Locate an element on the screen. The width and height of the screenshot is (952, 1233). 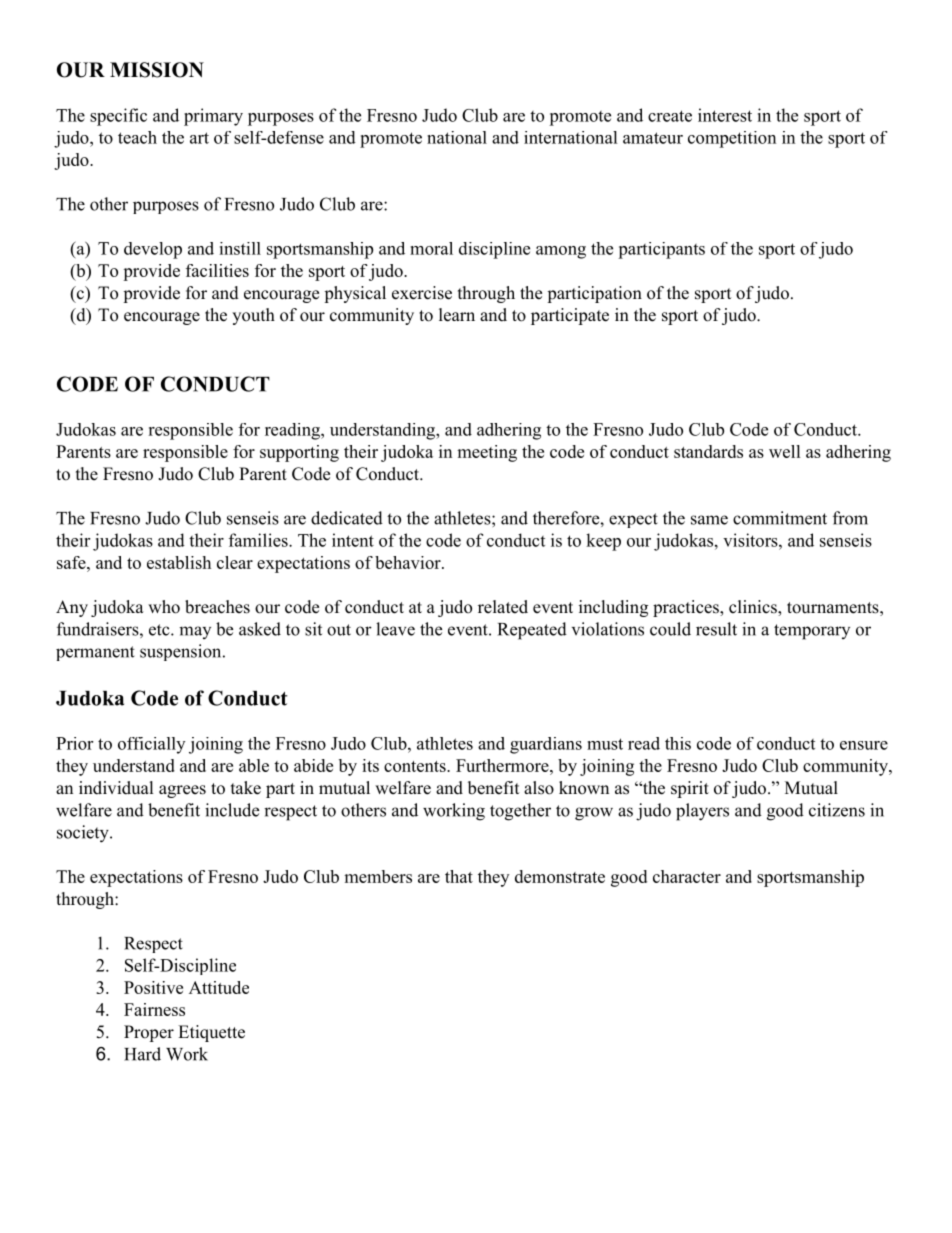
well is located at coordinates (785, 451).
